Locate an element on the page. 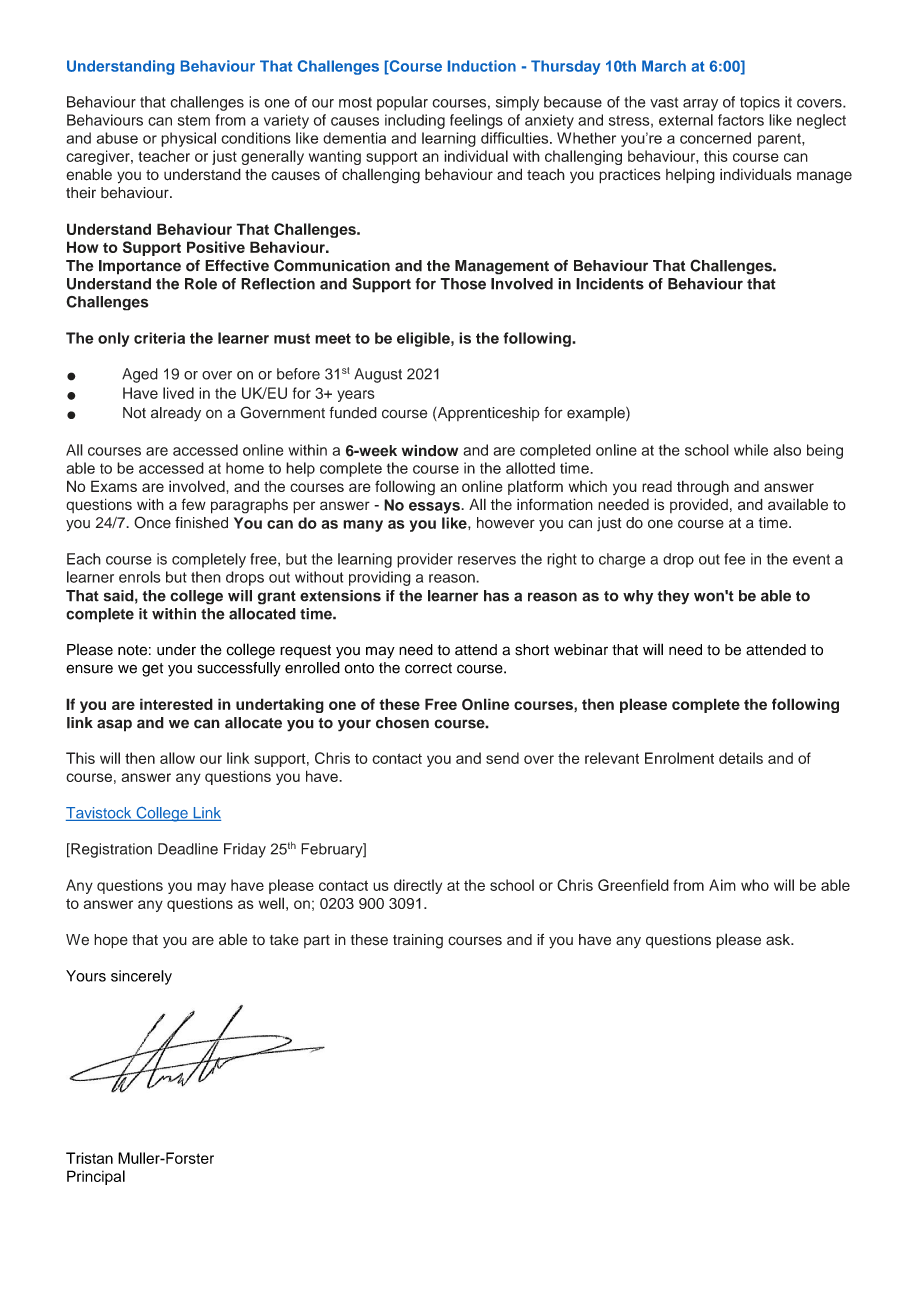  has is located at coordinates (496, 596).
